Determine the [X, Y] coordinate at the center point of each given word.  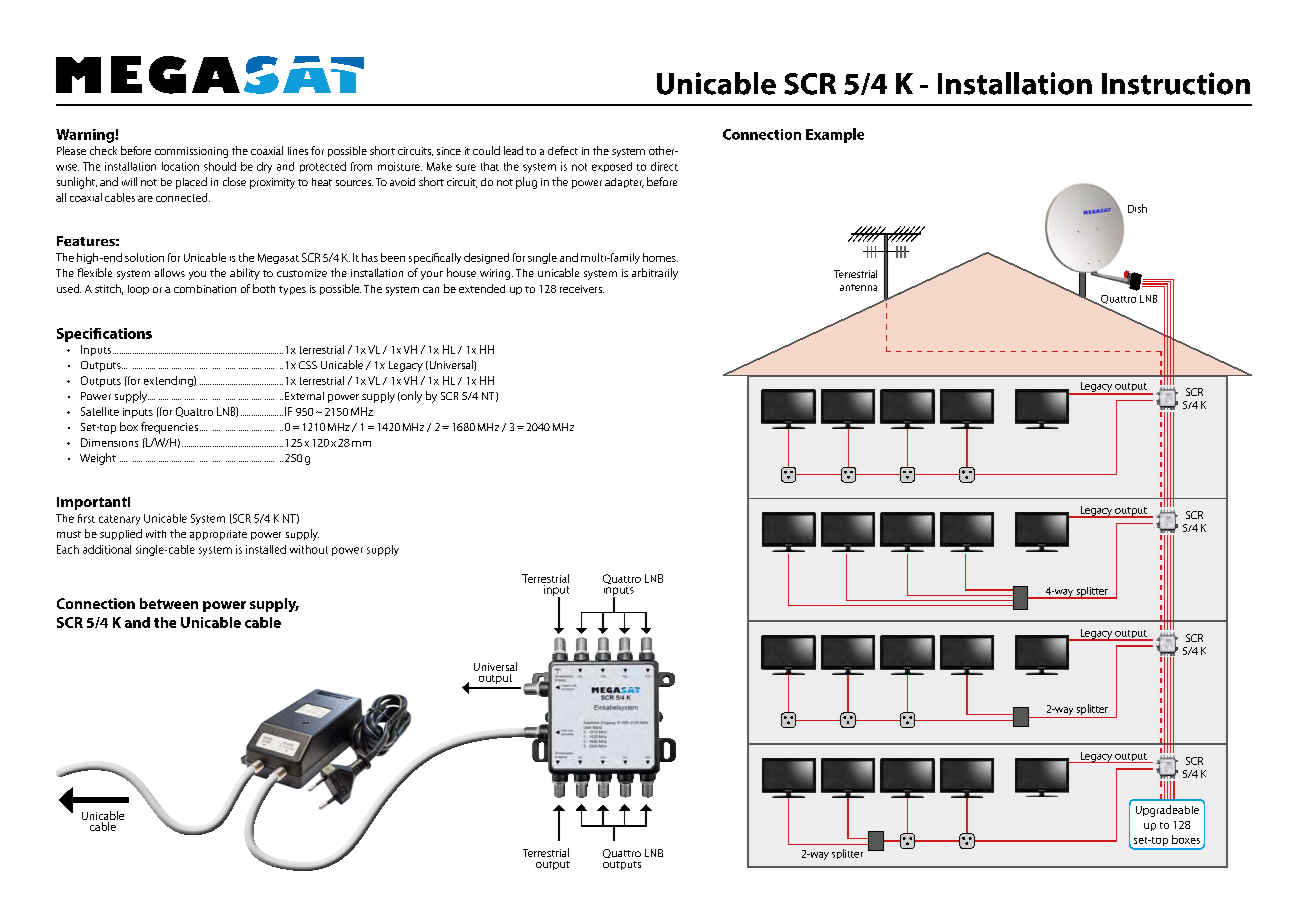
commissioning [191, 152]
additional [107, 549]
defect [563, 150]
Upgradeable [1167, 811]
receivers [582, 289]
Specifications [104, 335]
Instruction [1176, 83]
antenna [858, 287]
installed [266, 549]
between [169, 603]
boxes [1186, 839]
